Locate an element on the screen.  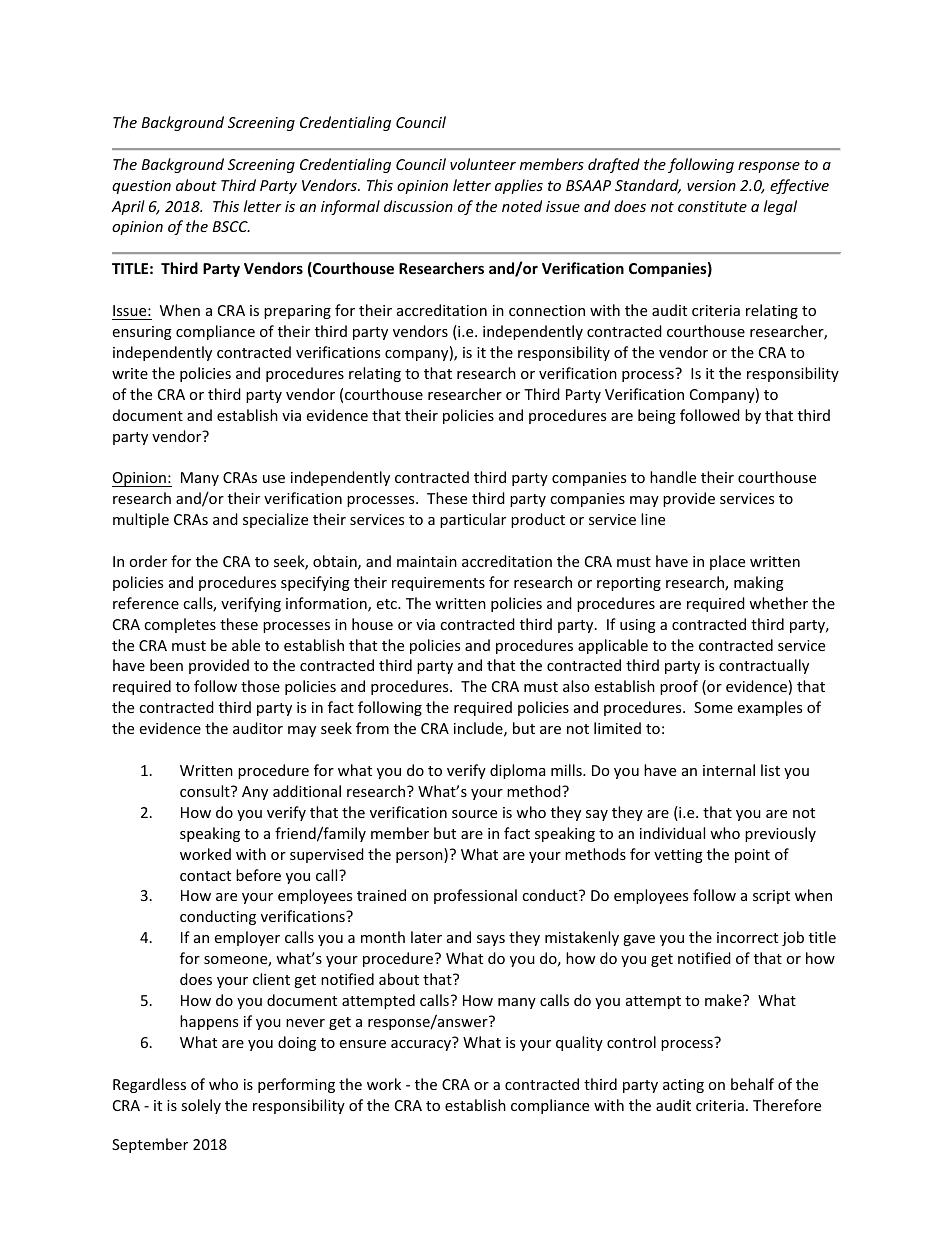
solely is located at coordinates (201, 1106).
